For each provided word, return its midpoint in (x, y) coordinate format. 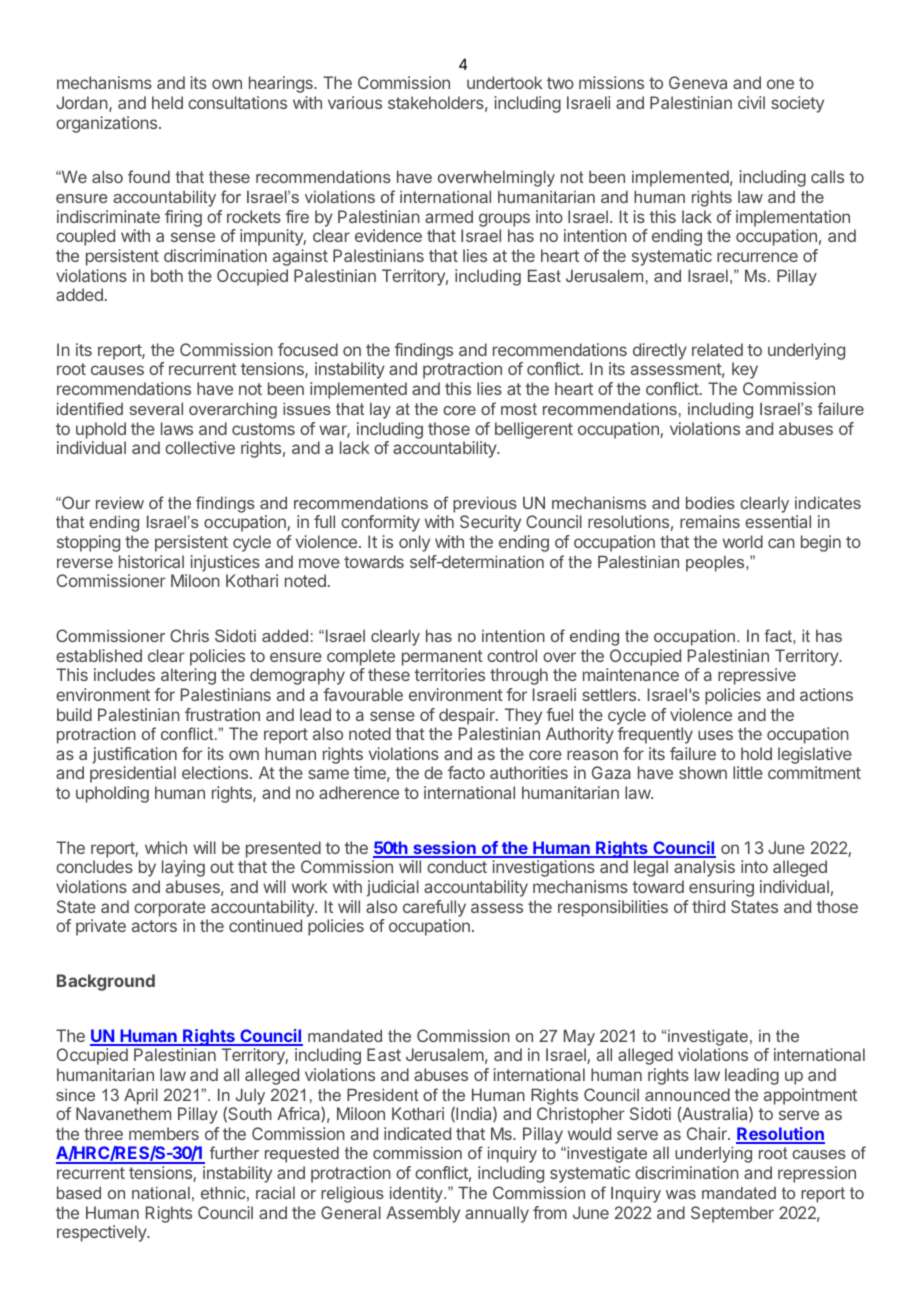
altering (188, 676)
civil (751, 102)
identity (417, 1194)
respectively (102, 1233)
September (732, 1214)
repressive (757, 676)
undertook (505, 82)
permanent (442, 658)
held (167, 102)
